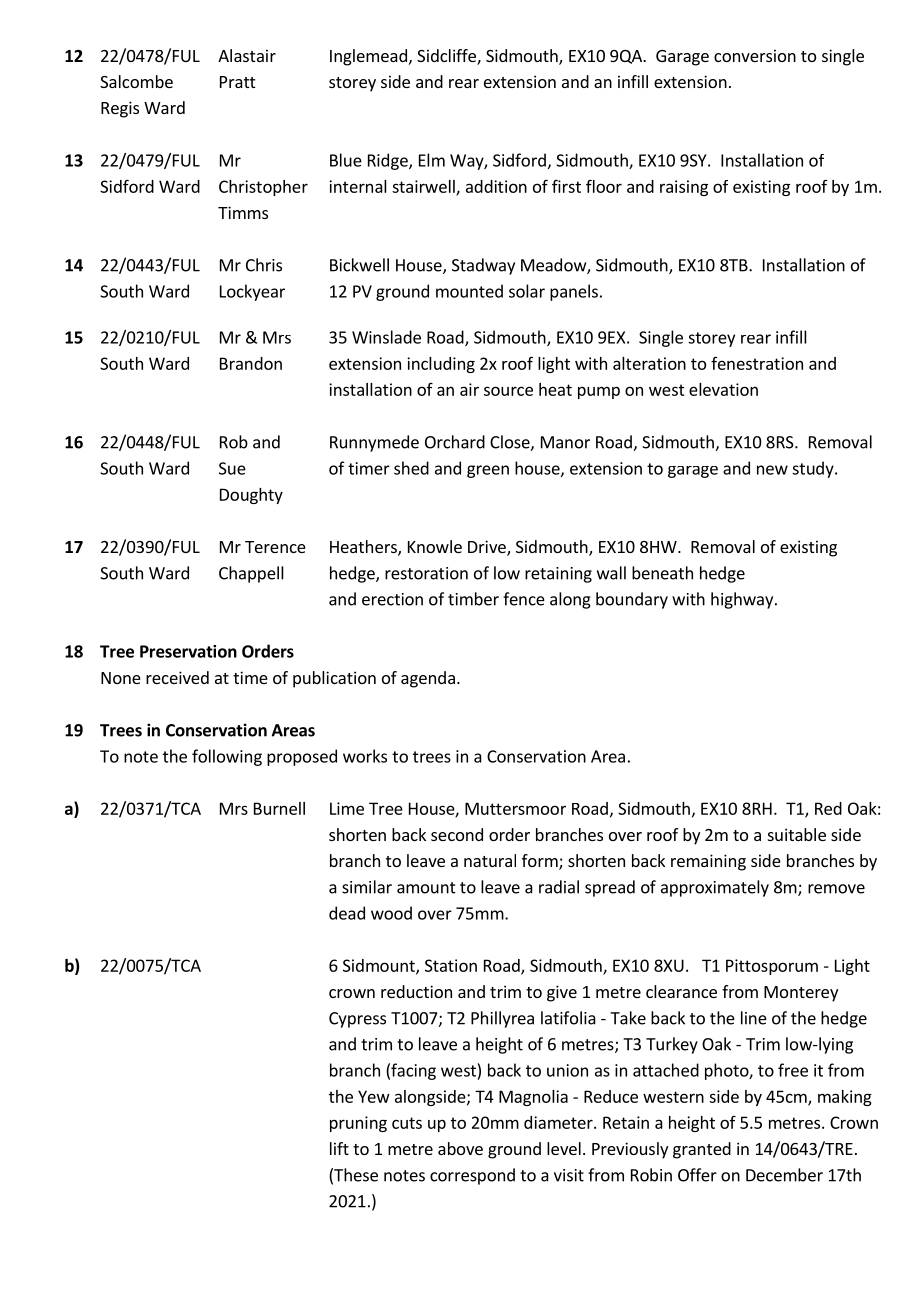  Describe the element at coordinates (237, 82) in the screenshot. I see `Pratt` at that location.
